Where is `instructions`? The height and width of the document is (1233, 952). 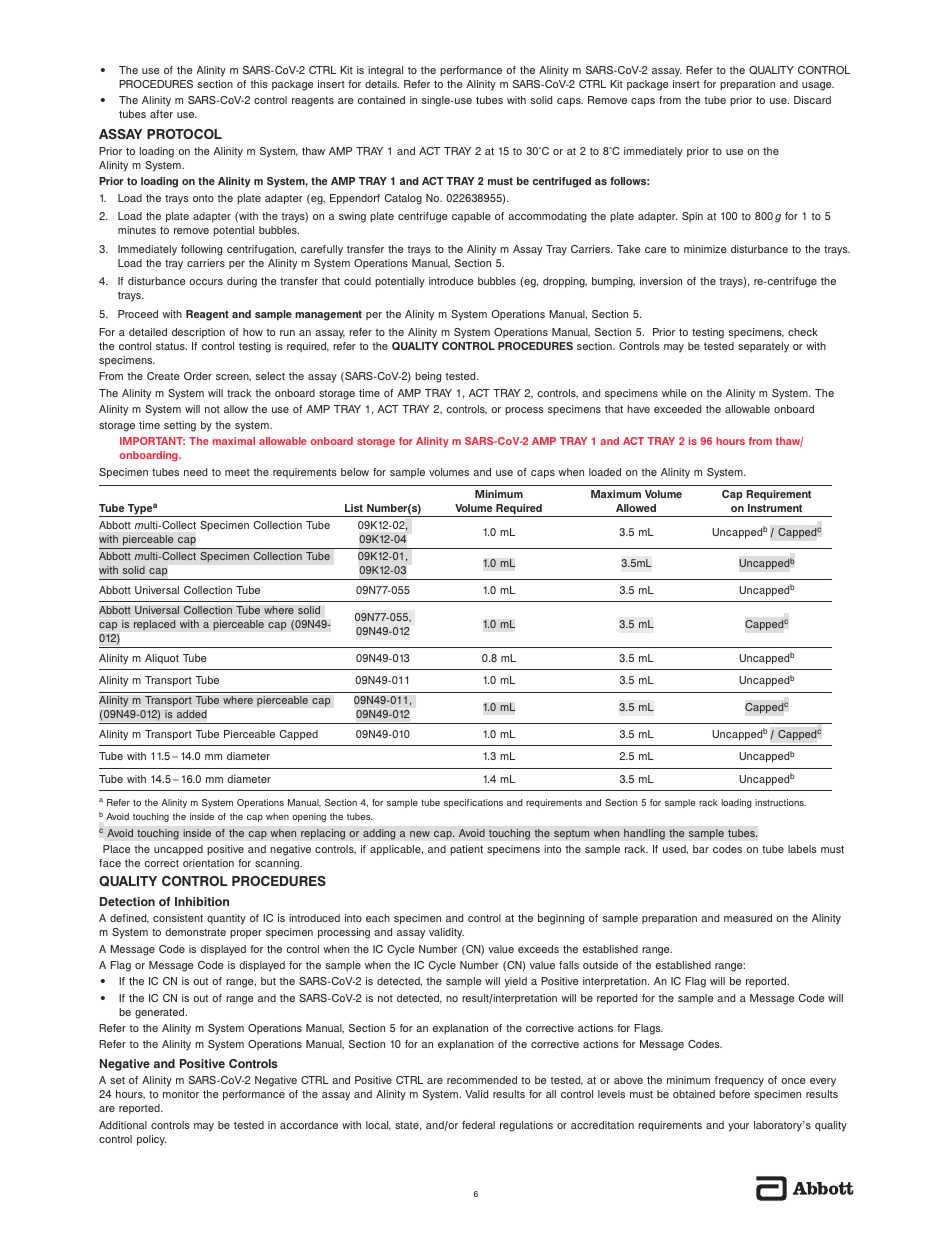 instructions is located at coordinates (780, 802).
